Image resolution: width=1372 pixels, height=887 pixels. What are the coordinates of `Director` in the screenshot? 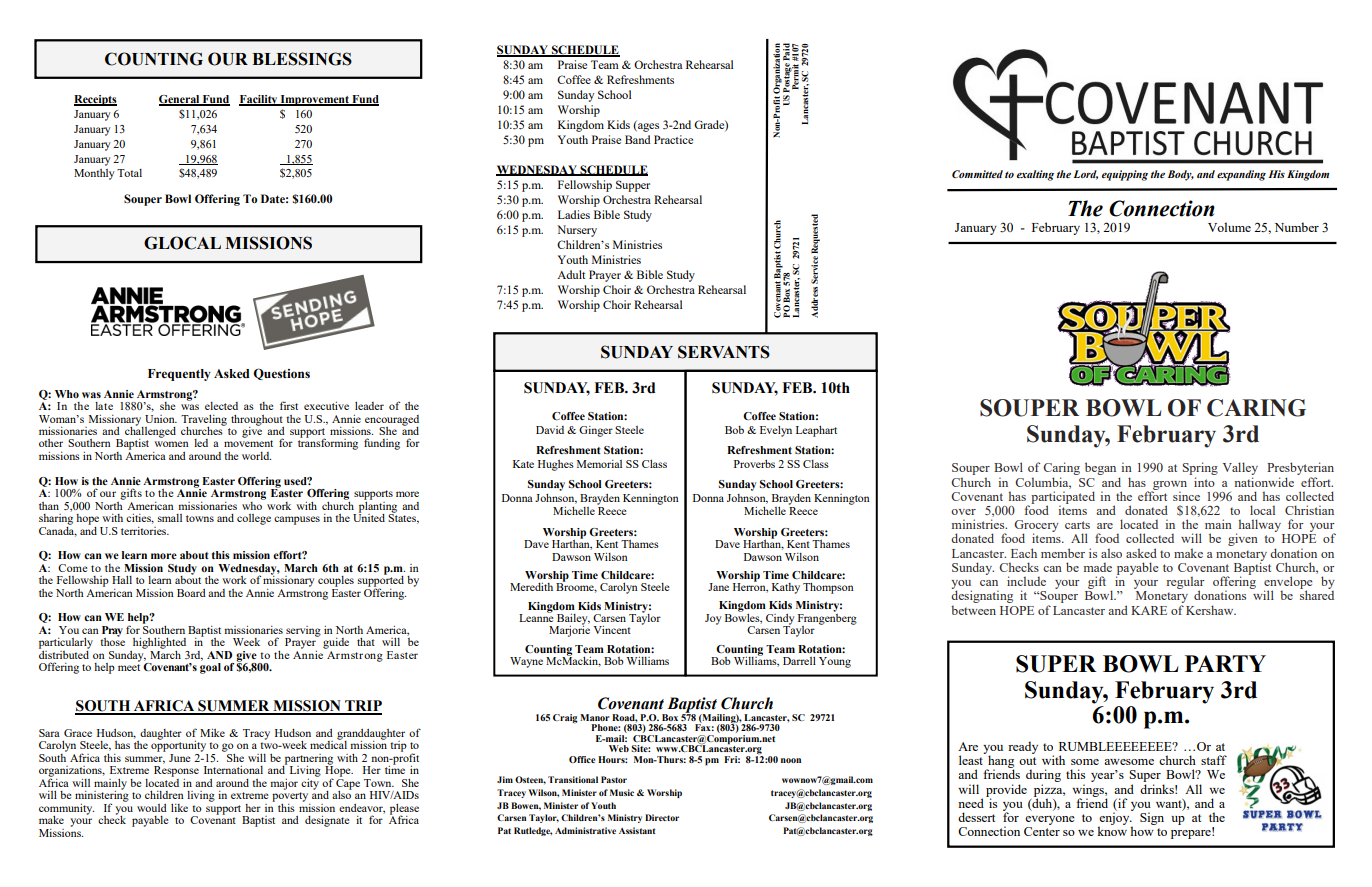 It's located at (662, 817).
